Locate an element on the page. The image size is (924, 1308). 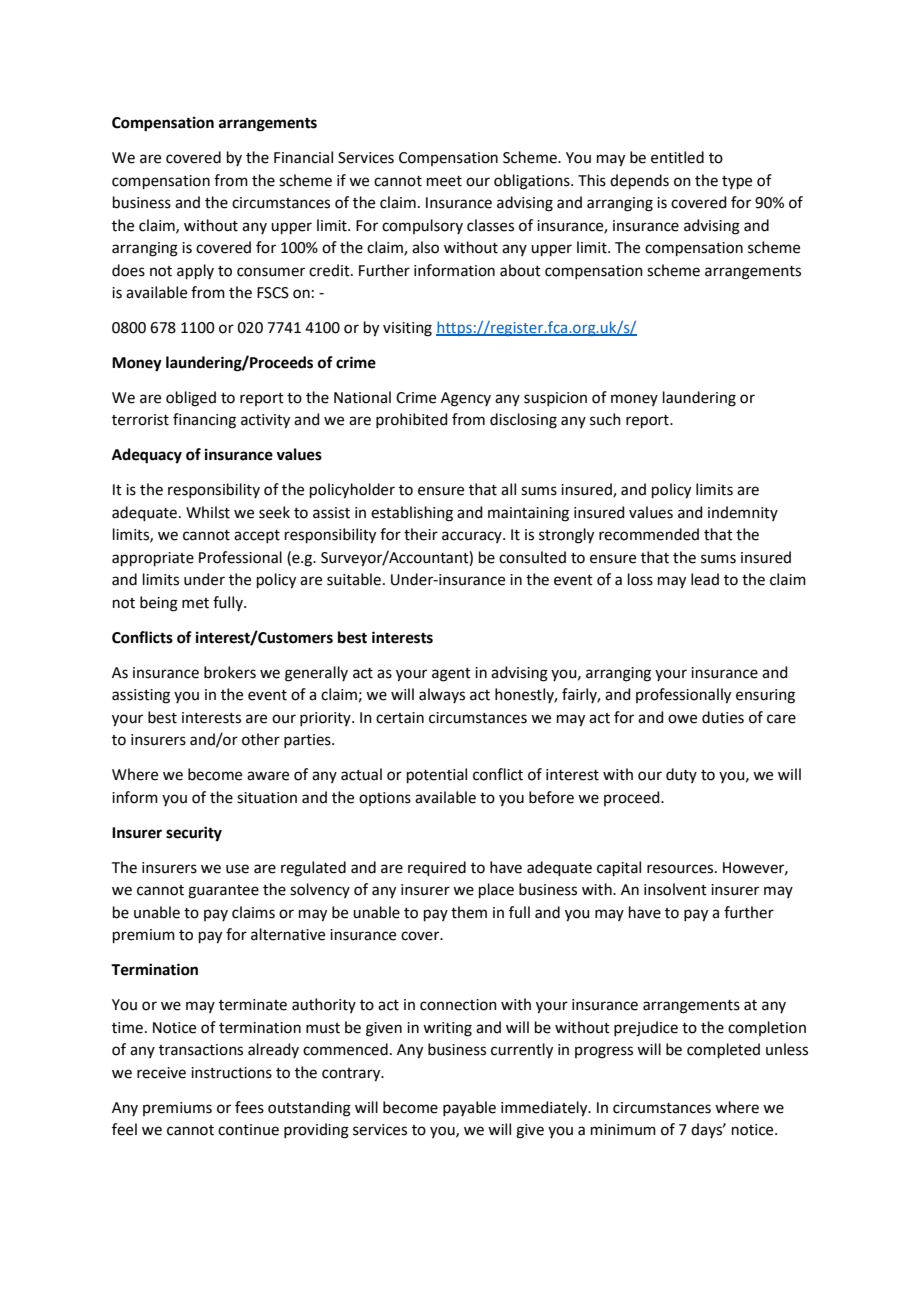
meet is located at coordinates (444, 181).
